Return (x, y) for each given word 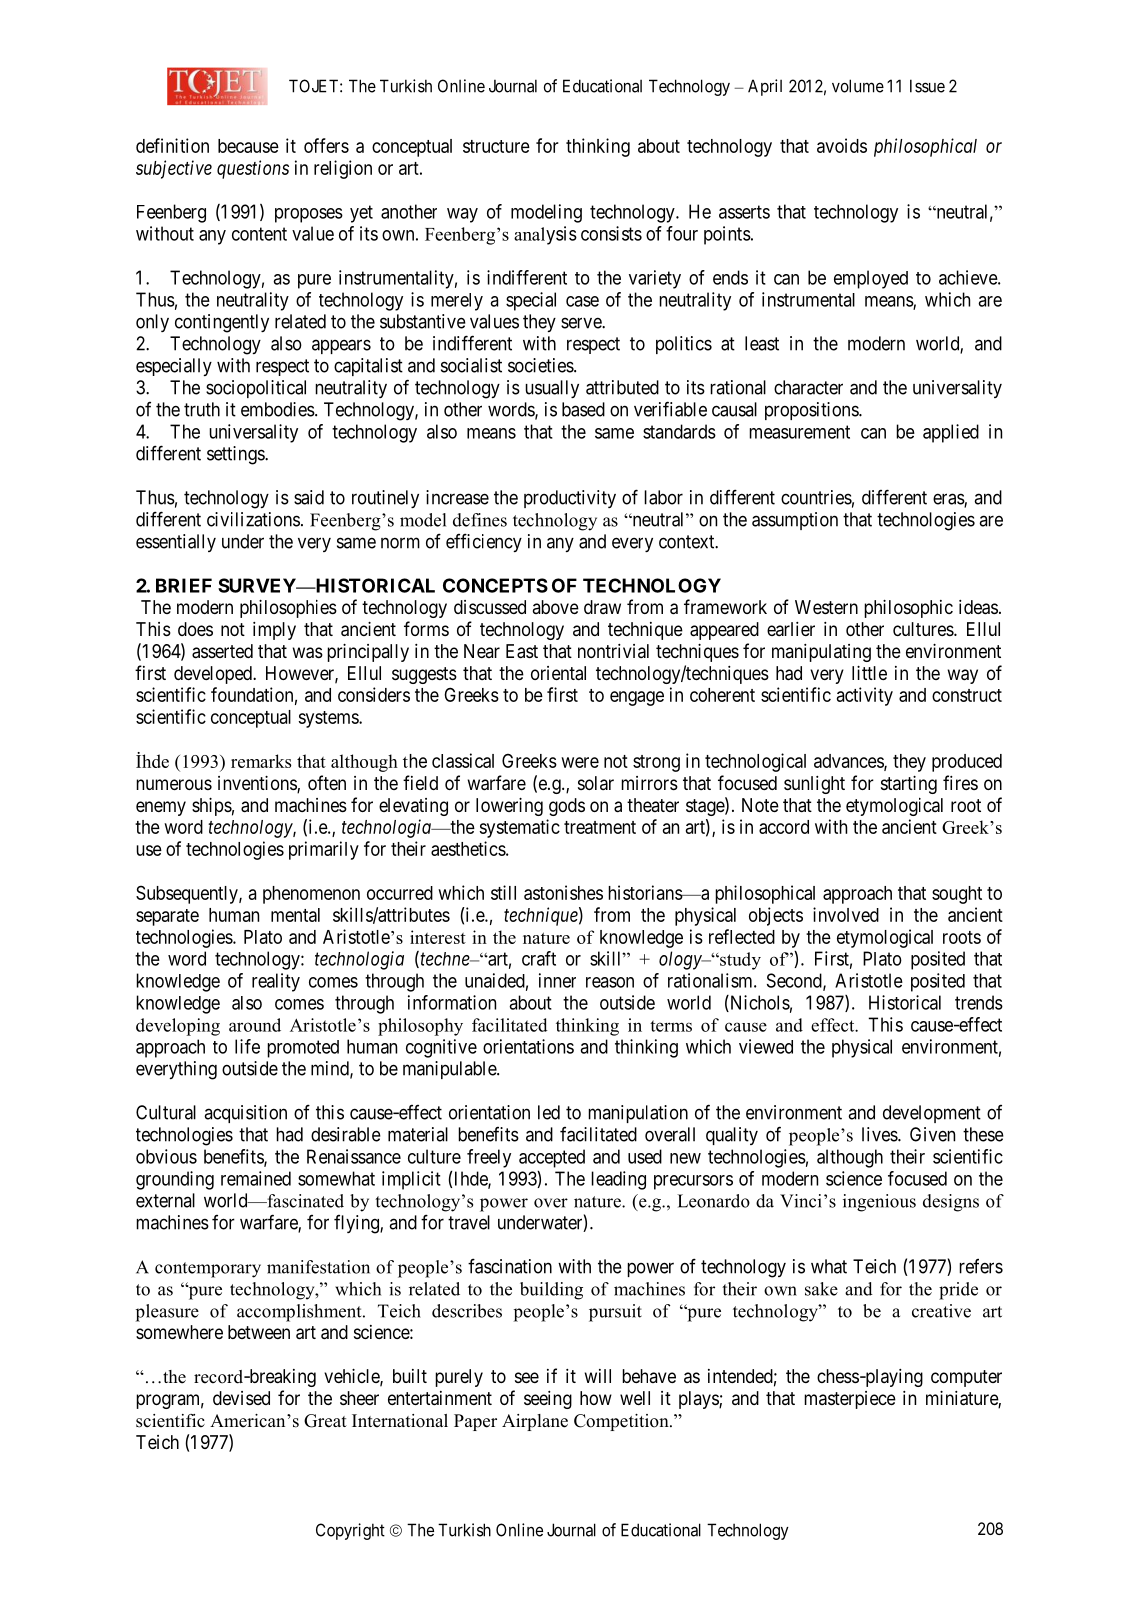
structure (496, 146)
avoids (842, 145)
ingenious (879, 1203)
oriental (558, 673)
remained (256, 1178)
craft (539, 958)
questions (253, 169)
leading (618, 1180)
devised (241, 1398)
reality (276, 982)
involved (846, 914)
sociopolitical (256, 389)
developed (214, 675)
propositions (812, 411)
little (869, 673)
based (583, 409)
